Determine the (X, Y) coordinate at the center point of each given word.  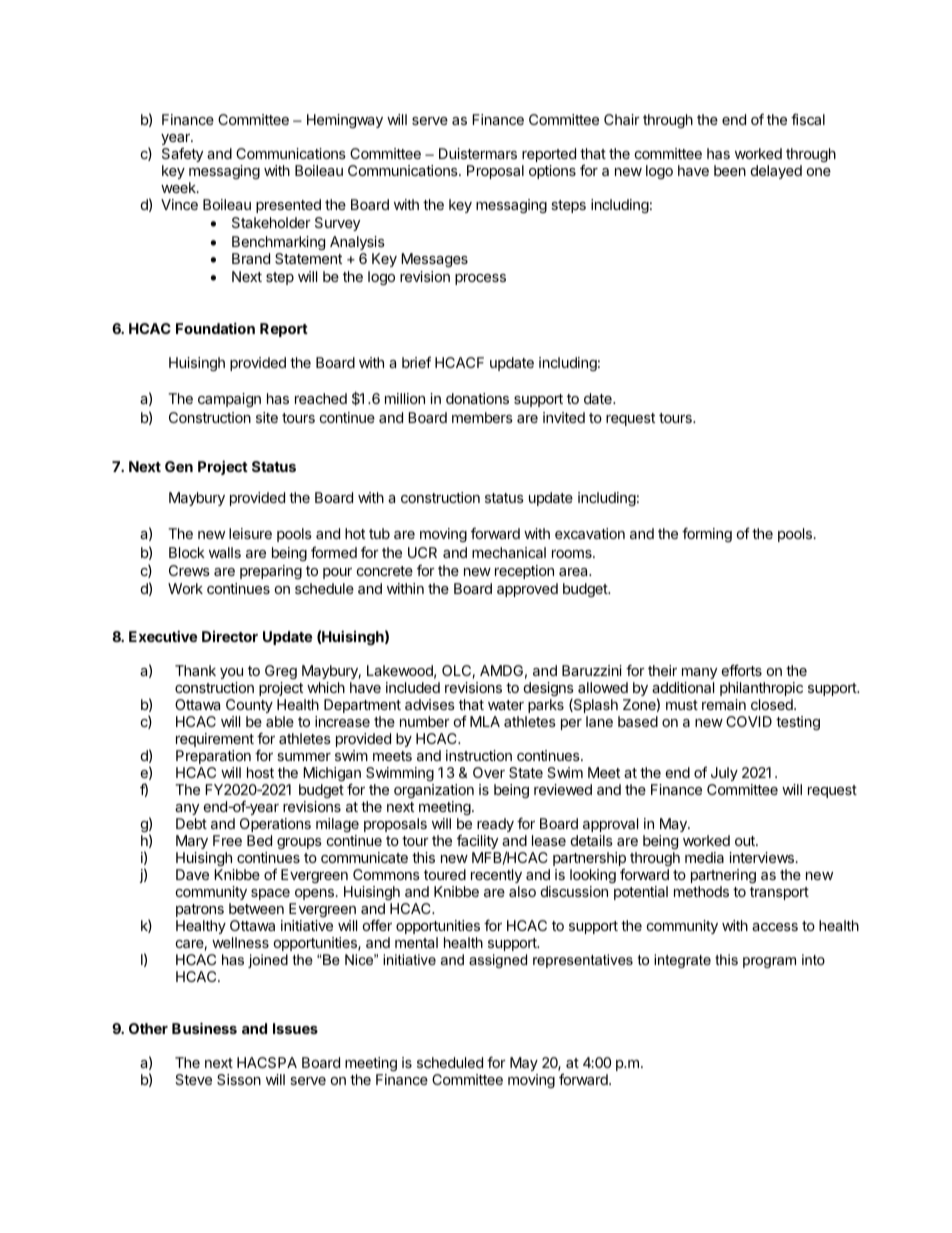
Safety (182, 157)
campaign (229, 400)
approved (527, 590)
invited (564, 417)
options (552, 172)
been (730, 170)
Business (204, 1028)
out (746, 841)
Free (227, 840)
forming (707, 534)
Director (230, 636)
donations (477, 398)
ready (495, 825)
